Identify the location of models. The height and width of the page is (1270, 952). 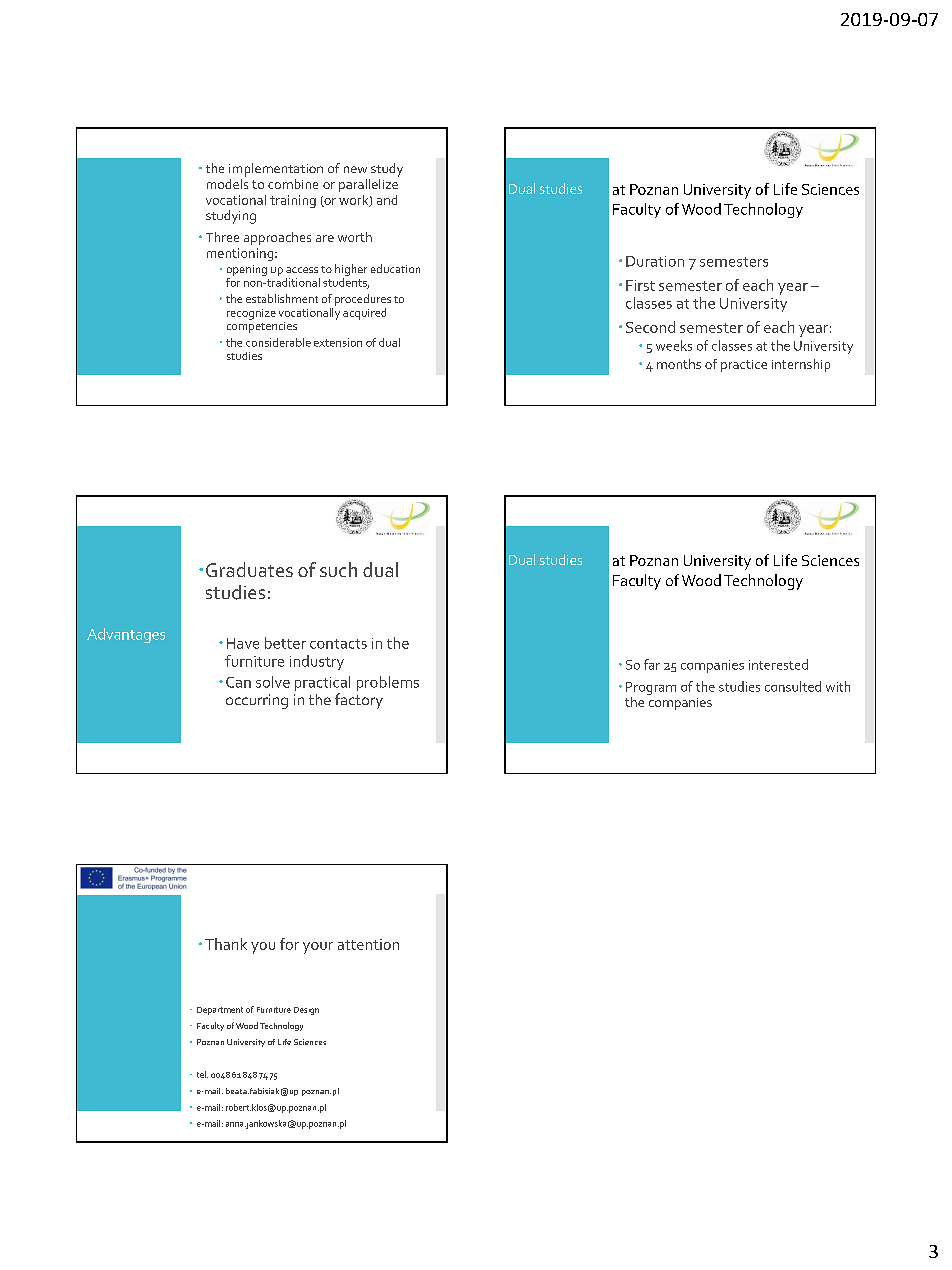
(227, 182).
